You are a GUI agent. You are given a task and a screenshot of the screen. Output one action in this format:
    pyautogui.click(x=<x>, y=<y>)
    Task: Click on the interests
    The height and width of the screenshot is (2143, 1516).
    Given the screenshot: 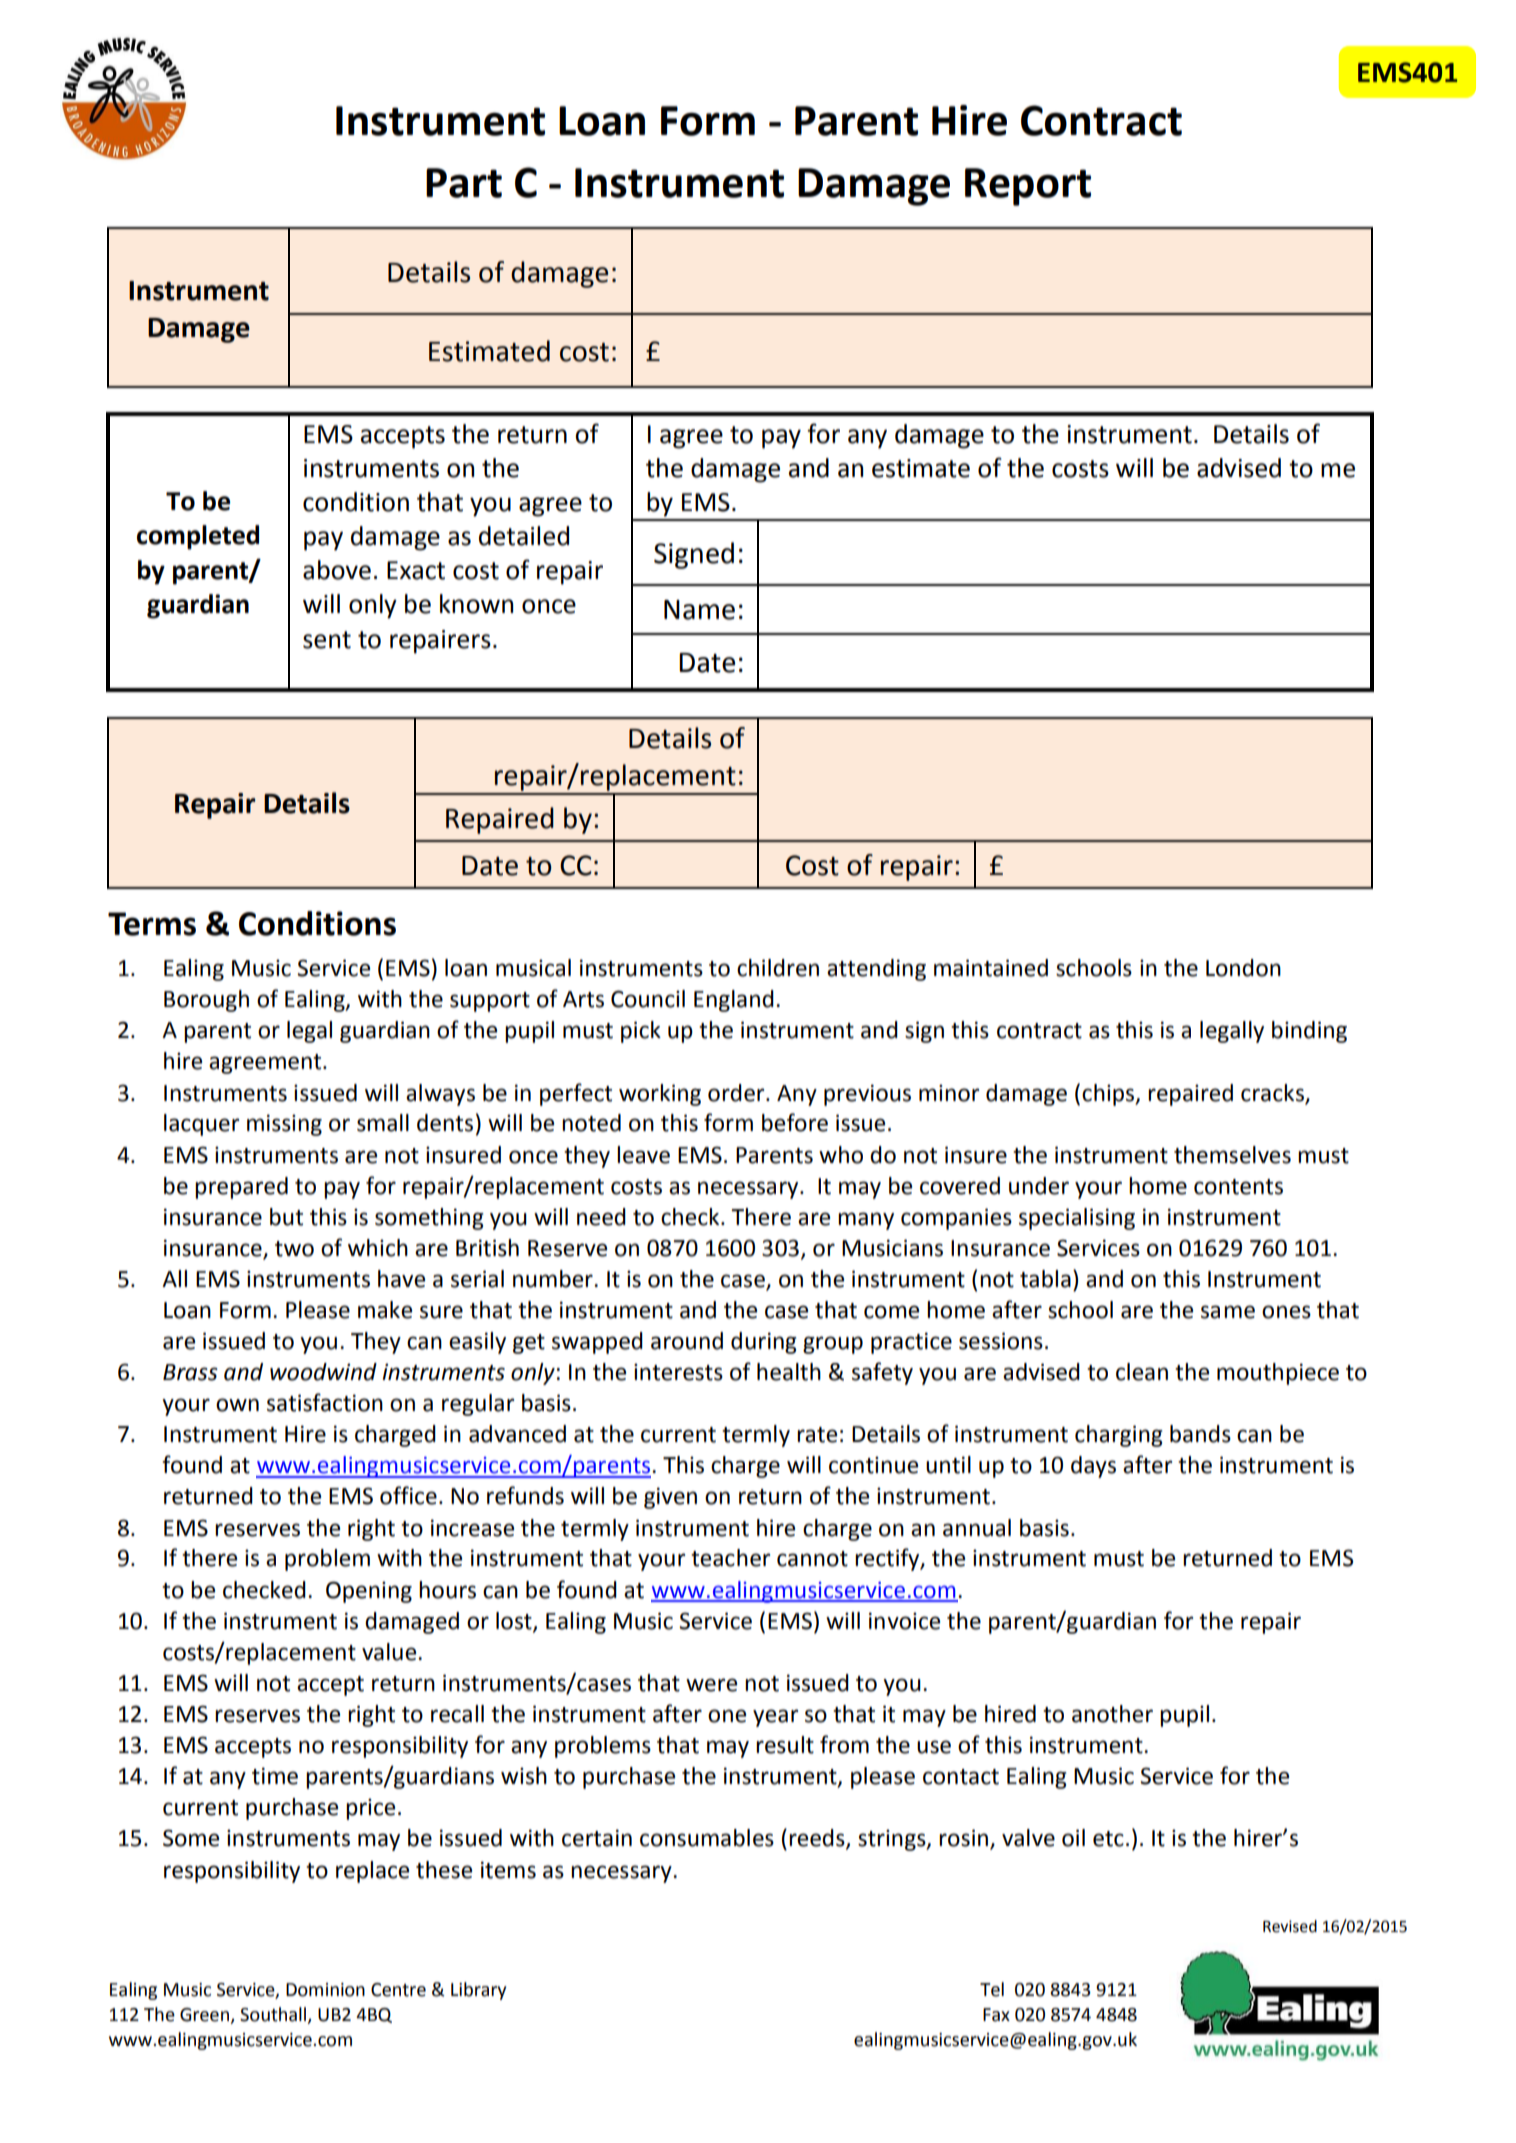 What is the action you would take?
    pyautogui.click(x=678, y=1372)
